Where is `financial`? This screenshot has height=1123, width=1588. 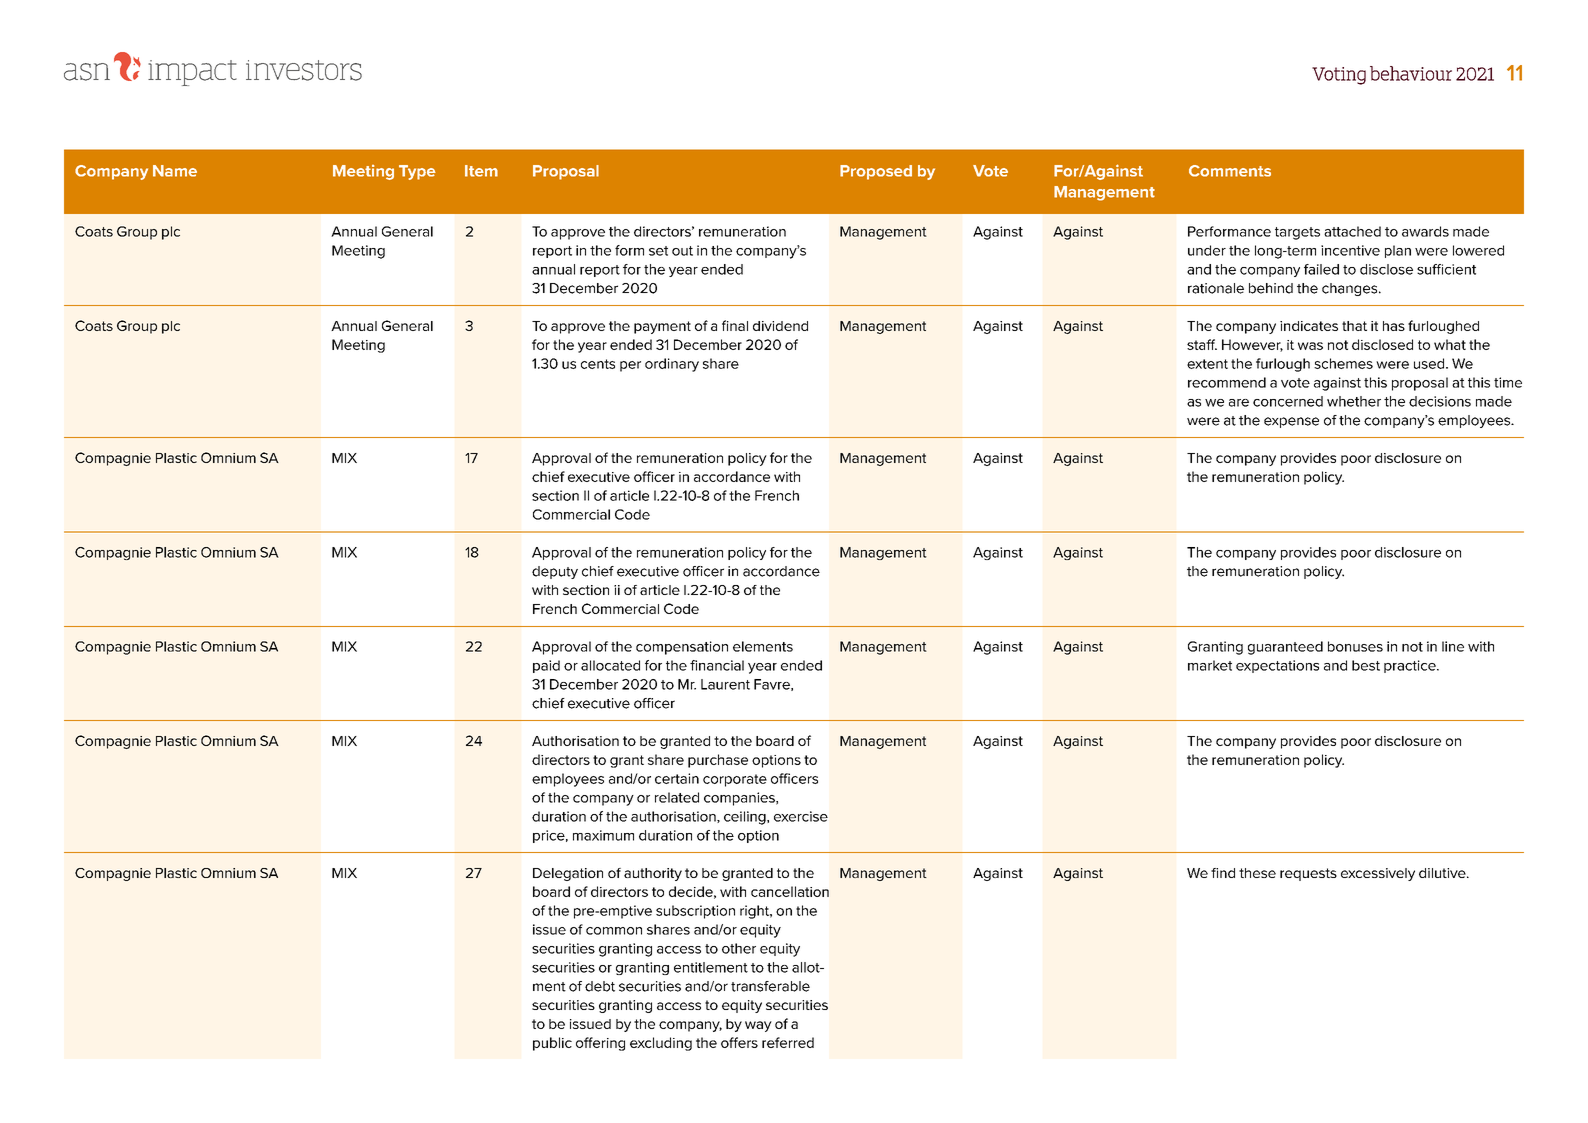 financial is located at coordinates (717, 665).
